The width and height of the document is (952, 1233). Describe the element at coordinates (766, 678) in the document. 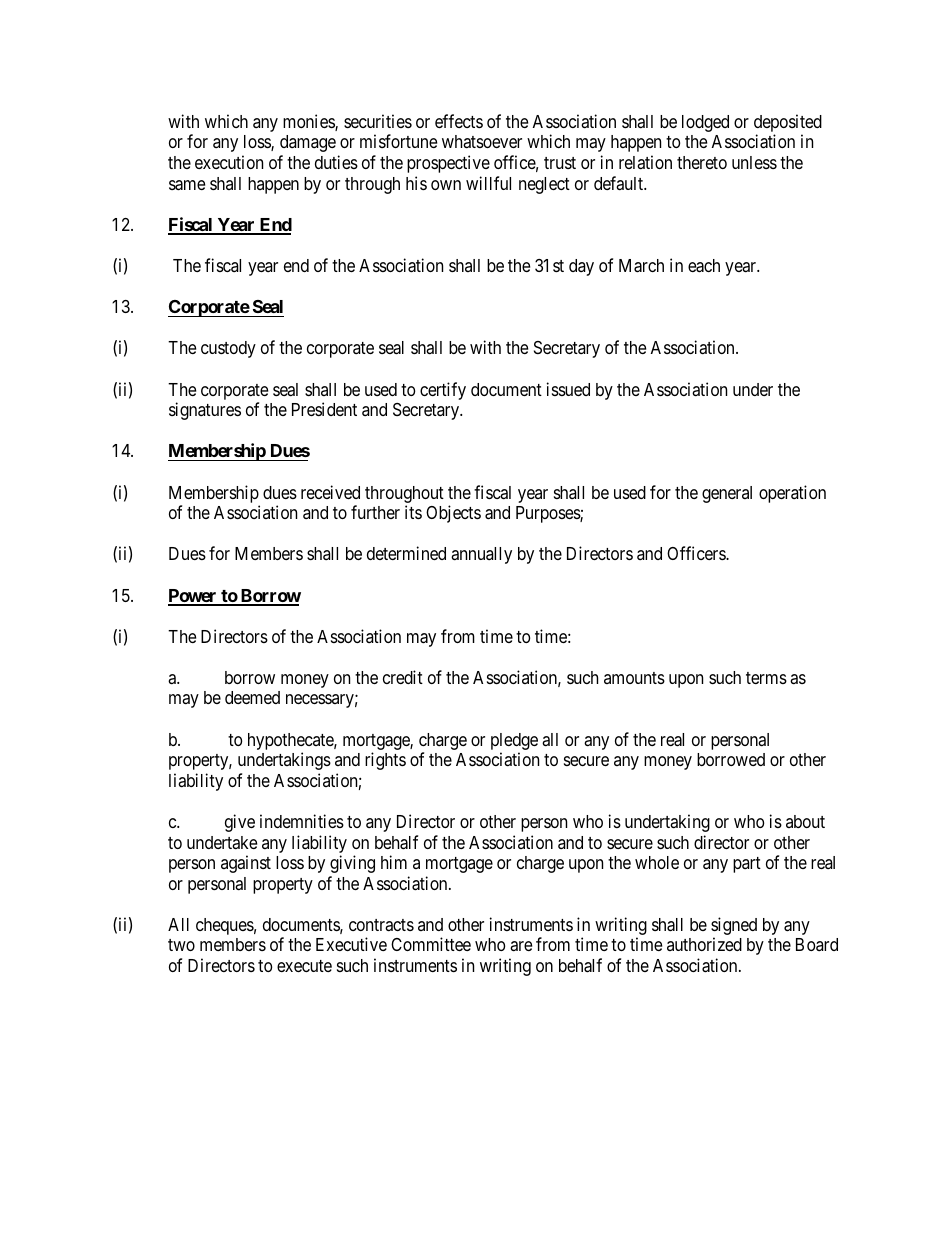

I see `terms` at that location.
